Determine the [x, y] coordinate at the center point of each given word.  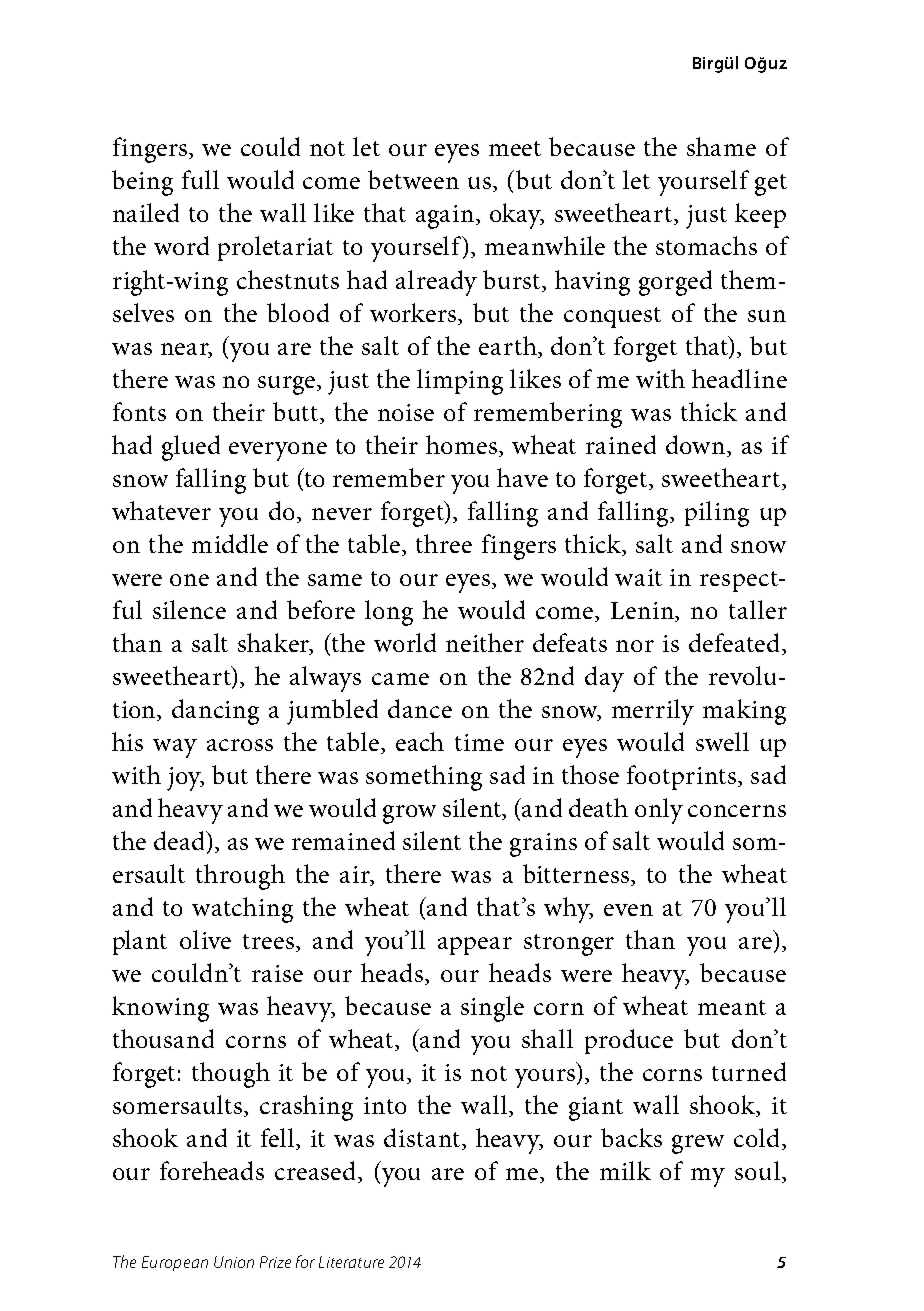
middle [230, 543]
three [444, 543]
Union [234, 1262]
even [628, 910]
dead [181, 842]
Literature [351, 1262]
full [200, 179]
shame [721, 146]
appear [475, 946]
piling [717, 514]
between [413, 179]
